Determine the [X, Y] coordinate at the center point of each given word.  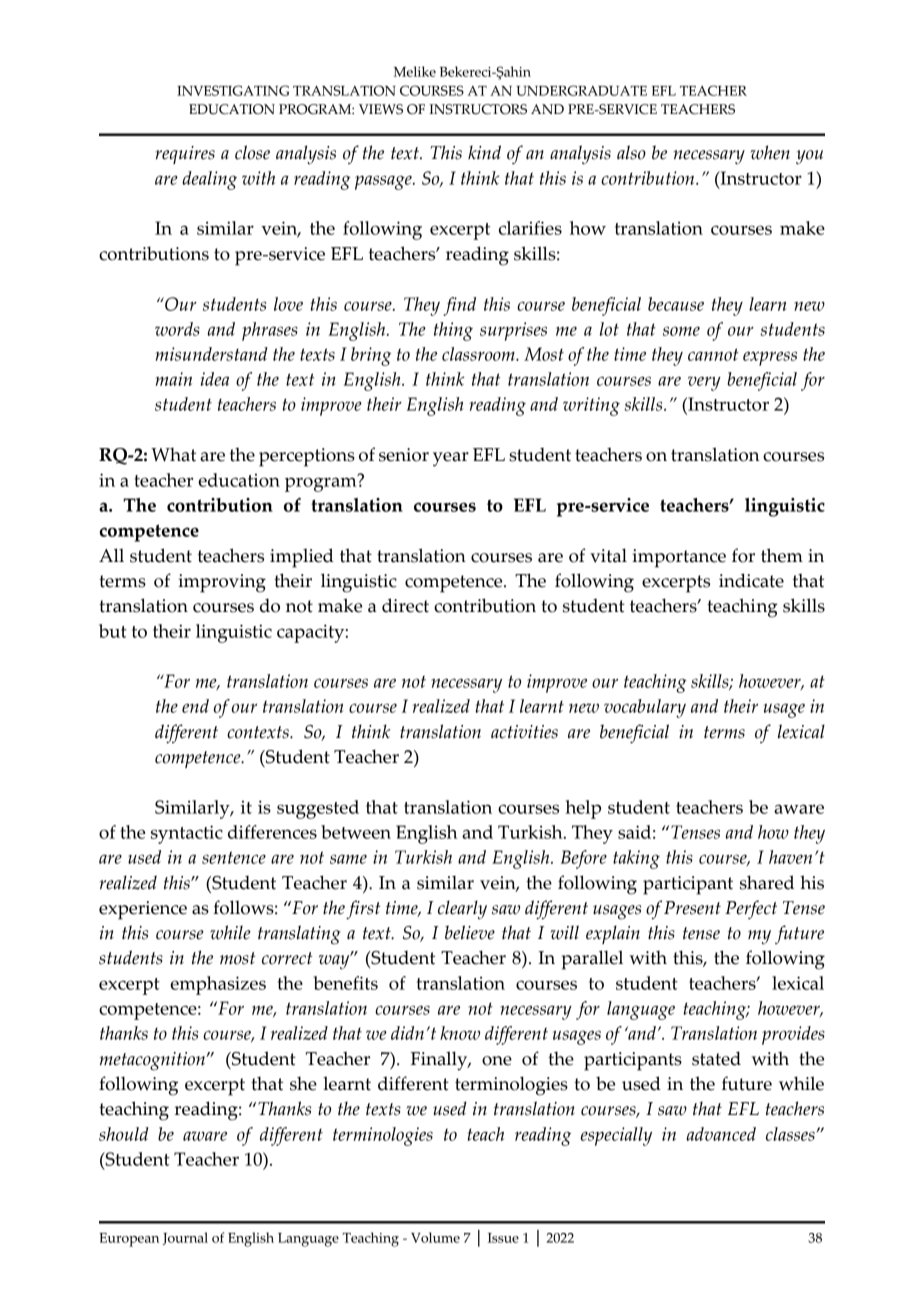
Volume [435, 1237]
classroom [479, 354]
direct [405, 605]
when [770, 152]
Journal [185, 1238]
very [704, 383]
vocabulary [645, 708]
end [195, 706]
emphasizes [218, 985]
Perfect [751, 909]
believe [470, 932]
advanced [721, 1134]
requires [185, 155]
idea [215, 379]
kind [484, 152]
